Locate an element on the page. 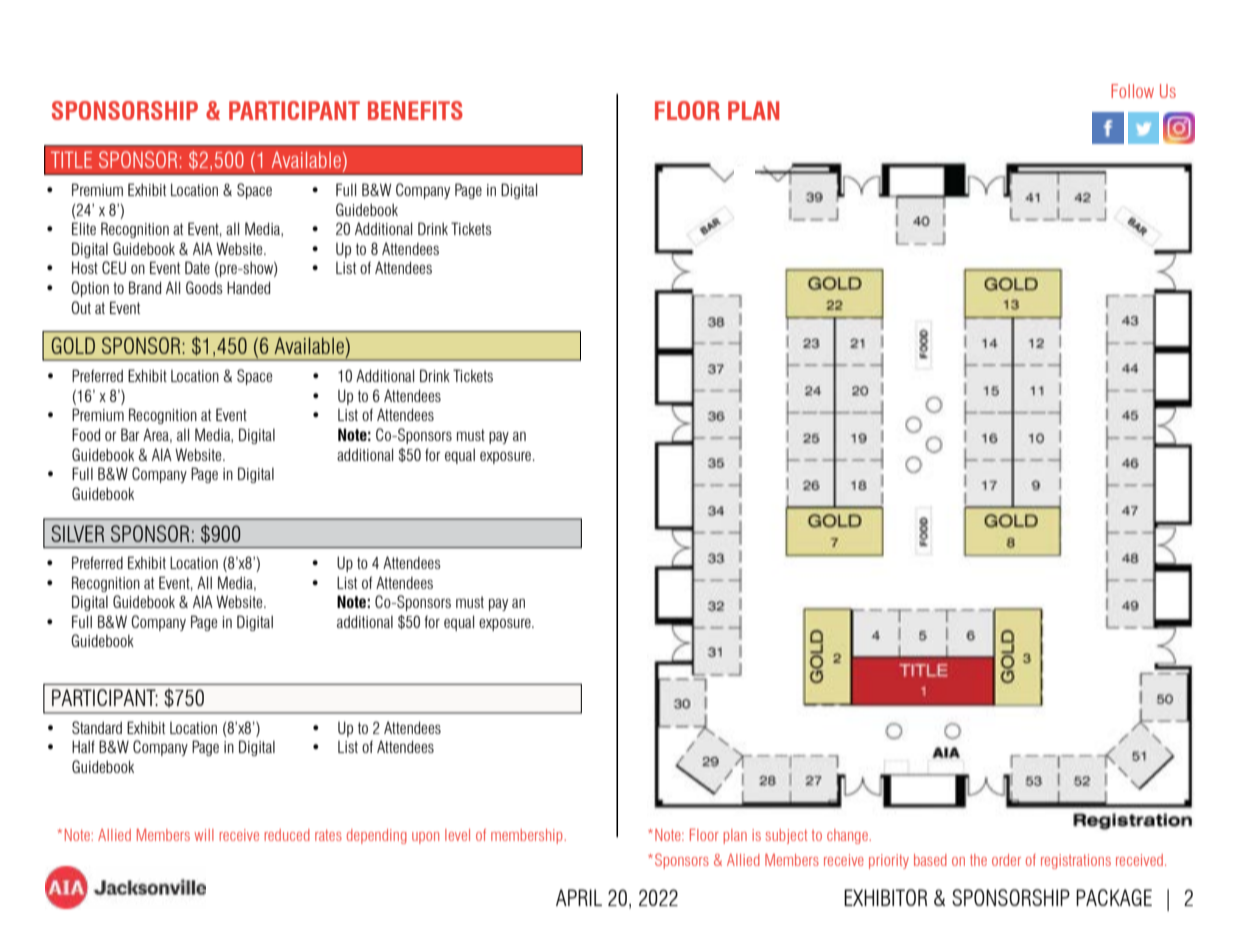 The height and width of the page is (952, 1233). change is located at coordinates (848, 836).
